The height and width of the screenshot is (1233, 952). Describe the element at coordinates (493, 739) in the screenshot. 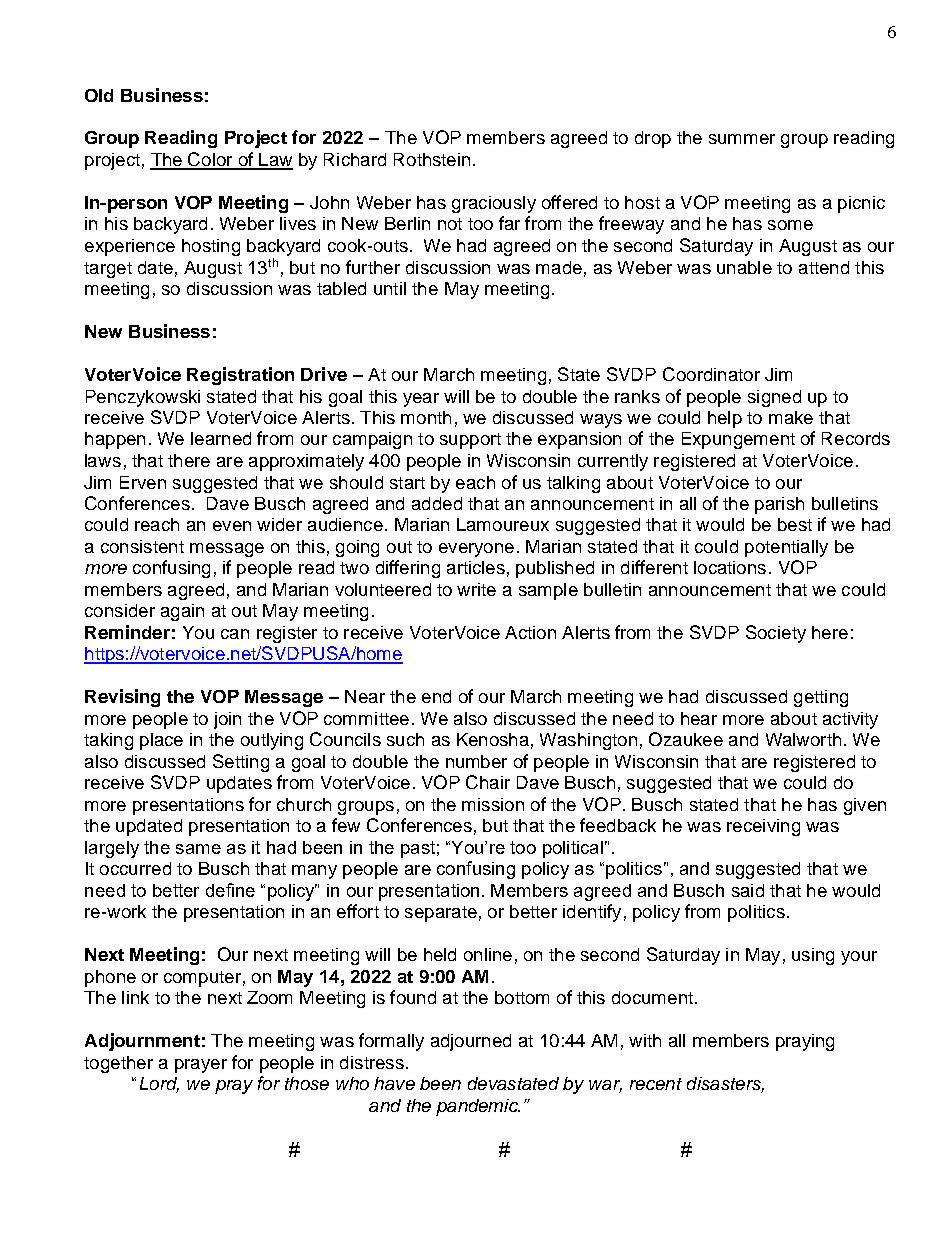

I see `Kenosha` at that location.
